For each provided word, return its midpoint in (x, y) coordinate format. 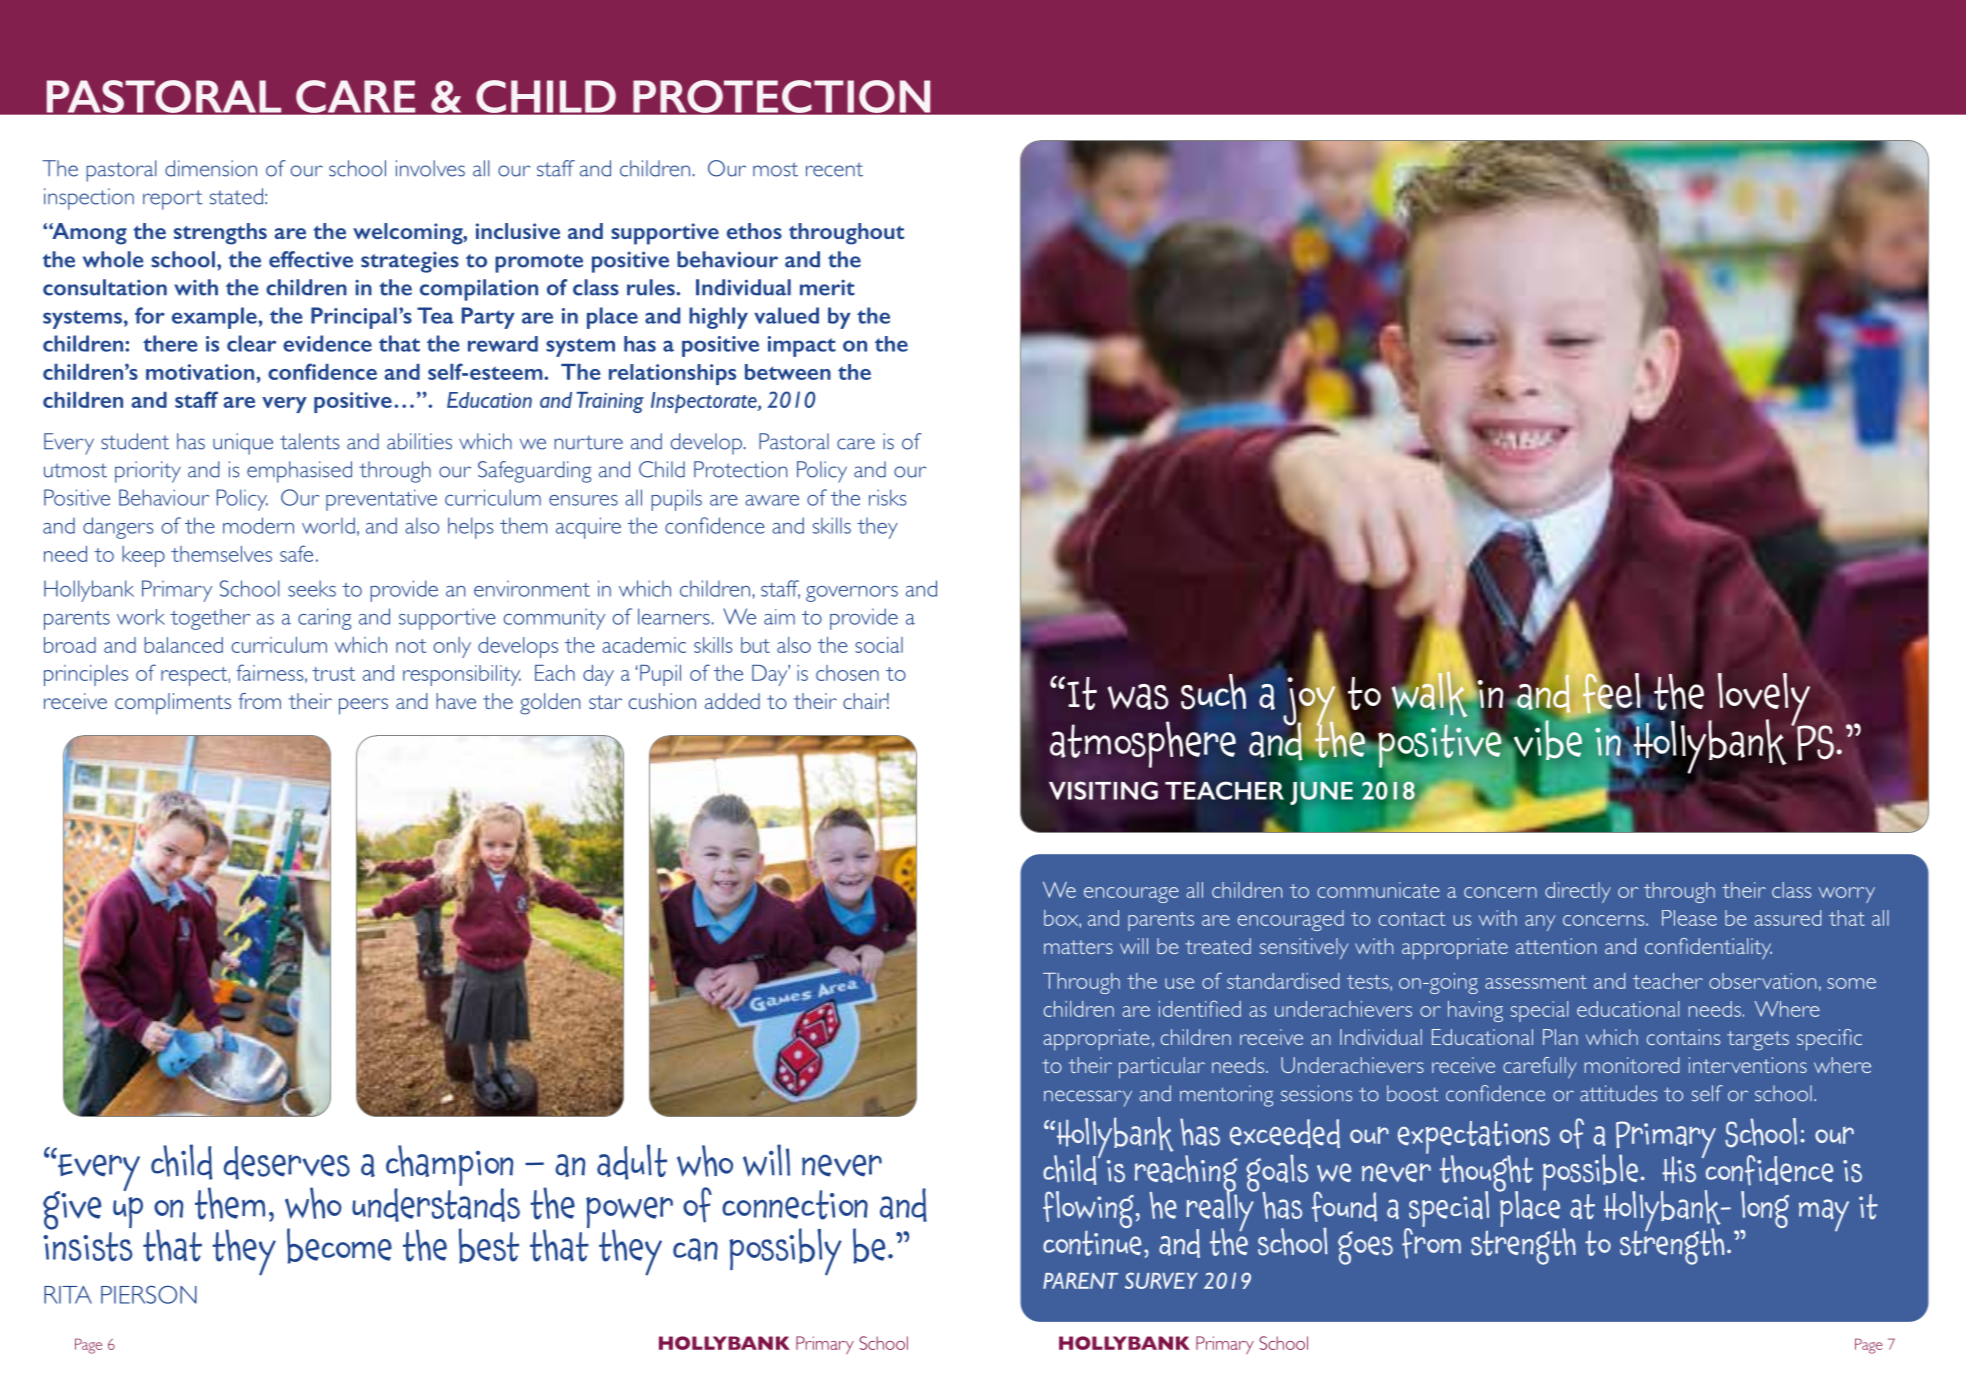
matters (1078, 947)
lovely (1765, 700)
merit (827, 287)
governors (852, 594)
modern (258, 525)
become (339, 1246)
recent (834, 169)
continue (1092, 1243)
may (1824, 1215)
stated (236, 196)
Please (1689, 918)
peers (363, 706)
